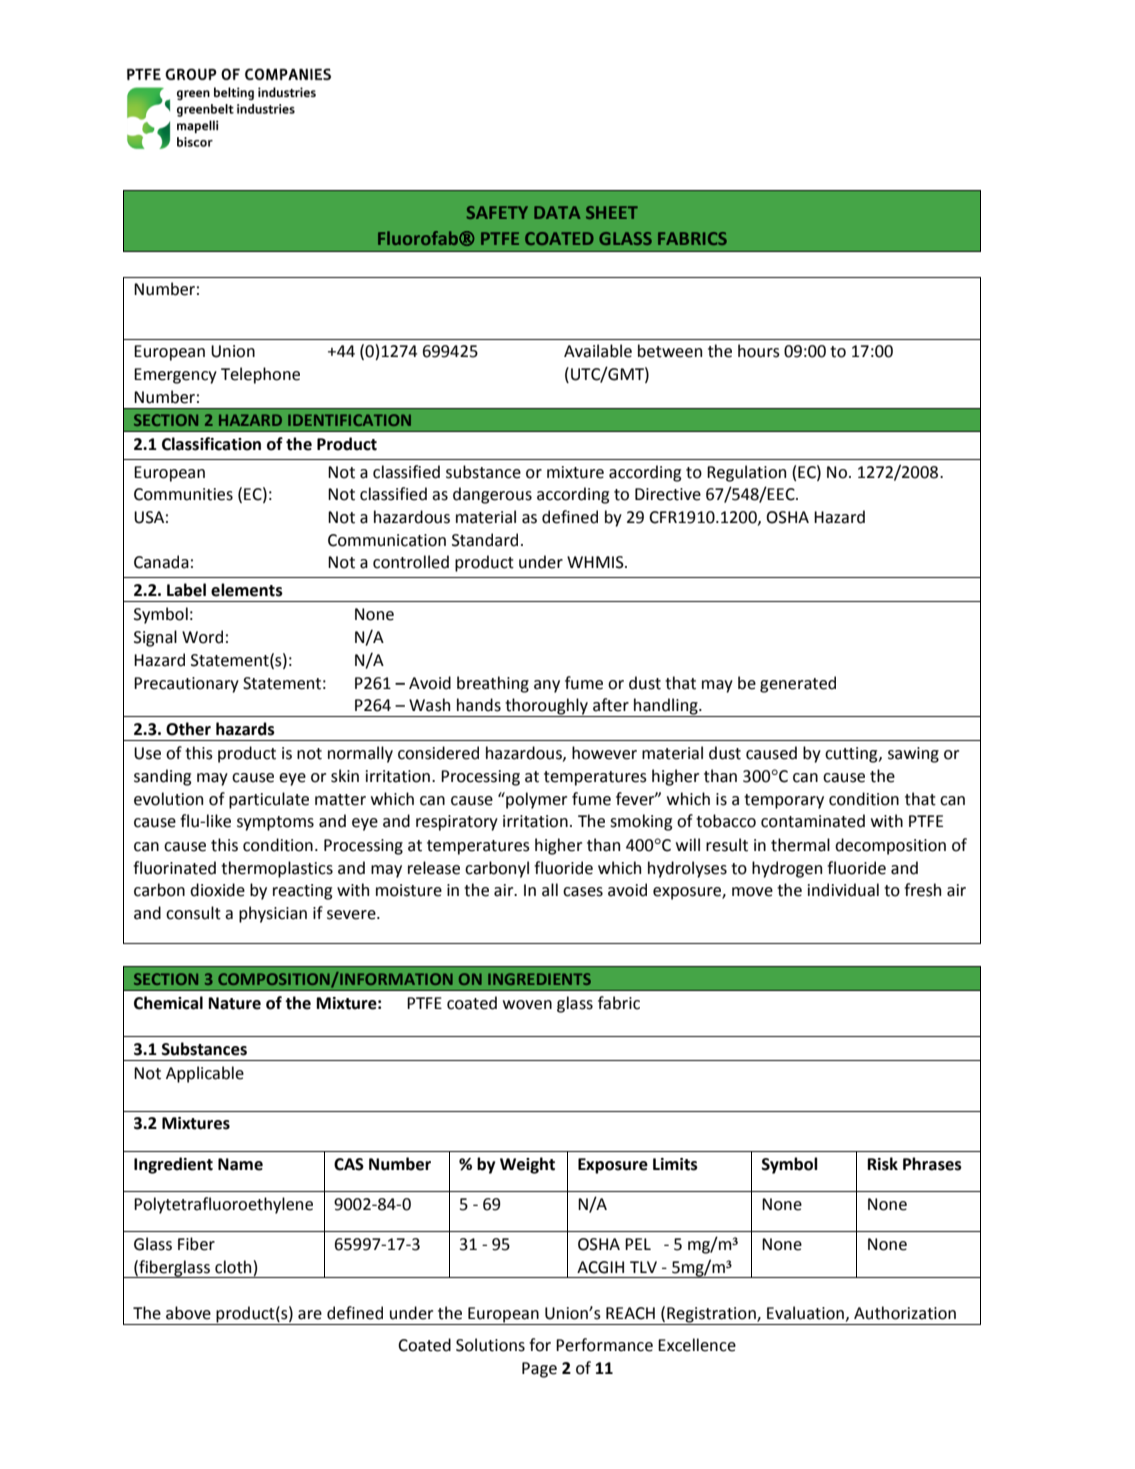 The width and height of the image is (1135, 1469). Describe the element at coordinates (269, 800) in the image. I see `particulate` at that location.
